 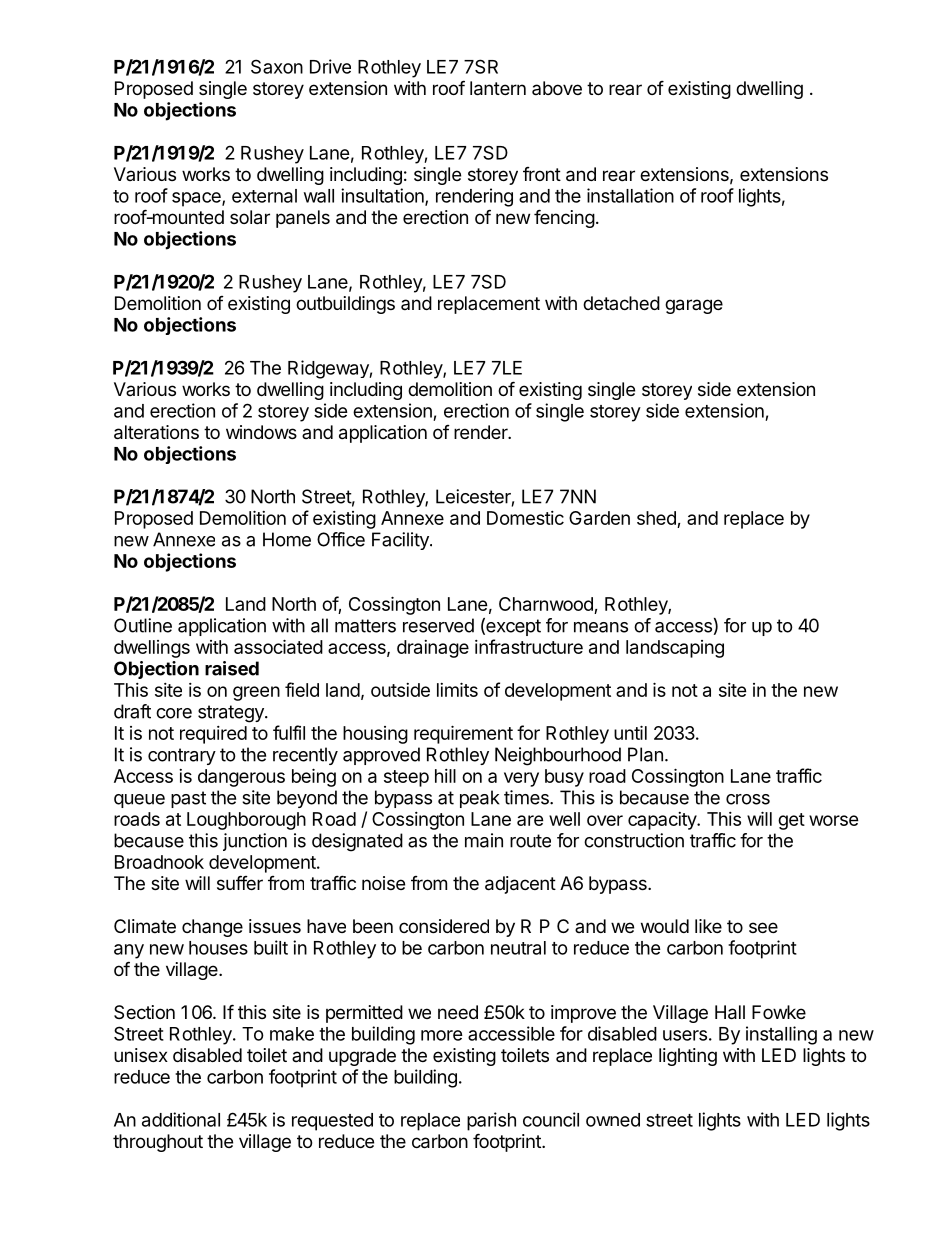 What do you see at coordinates (438, 625) in the page?
I see `reserved` at bounding box center [438, 625].
